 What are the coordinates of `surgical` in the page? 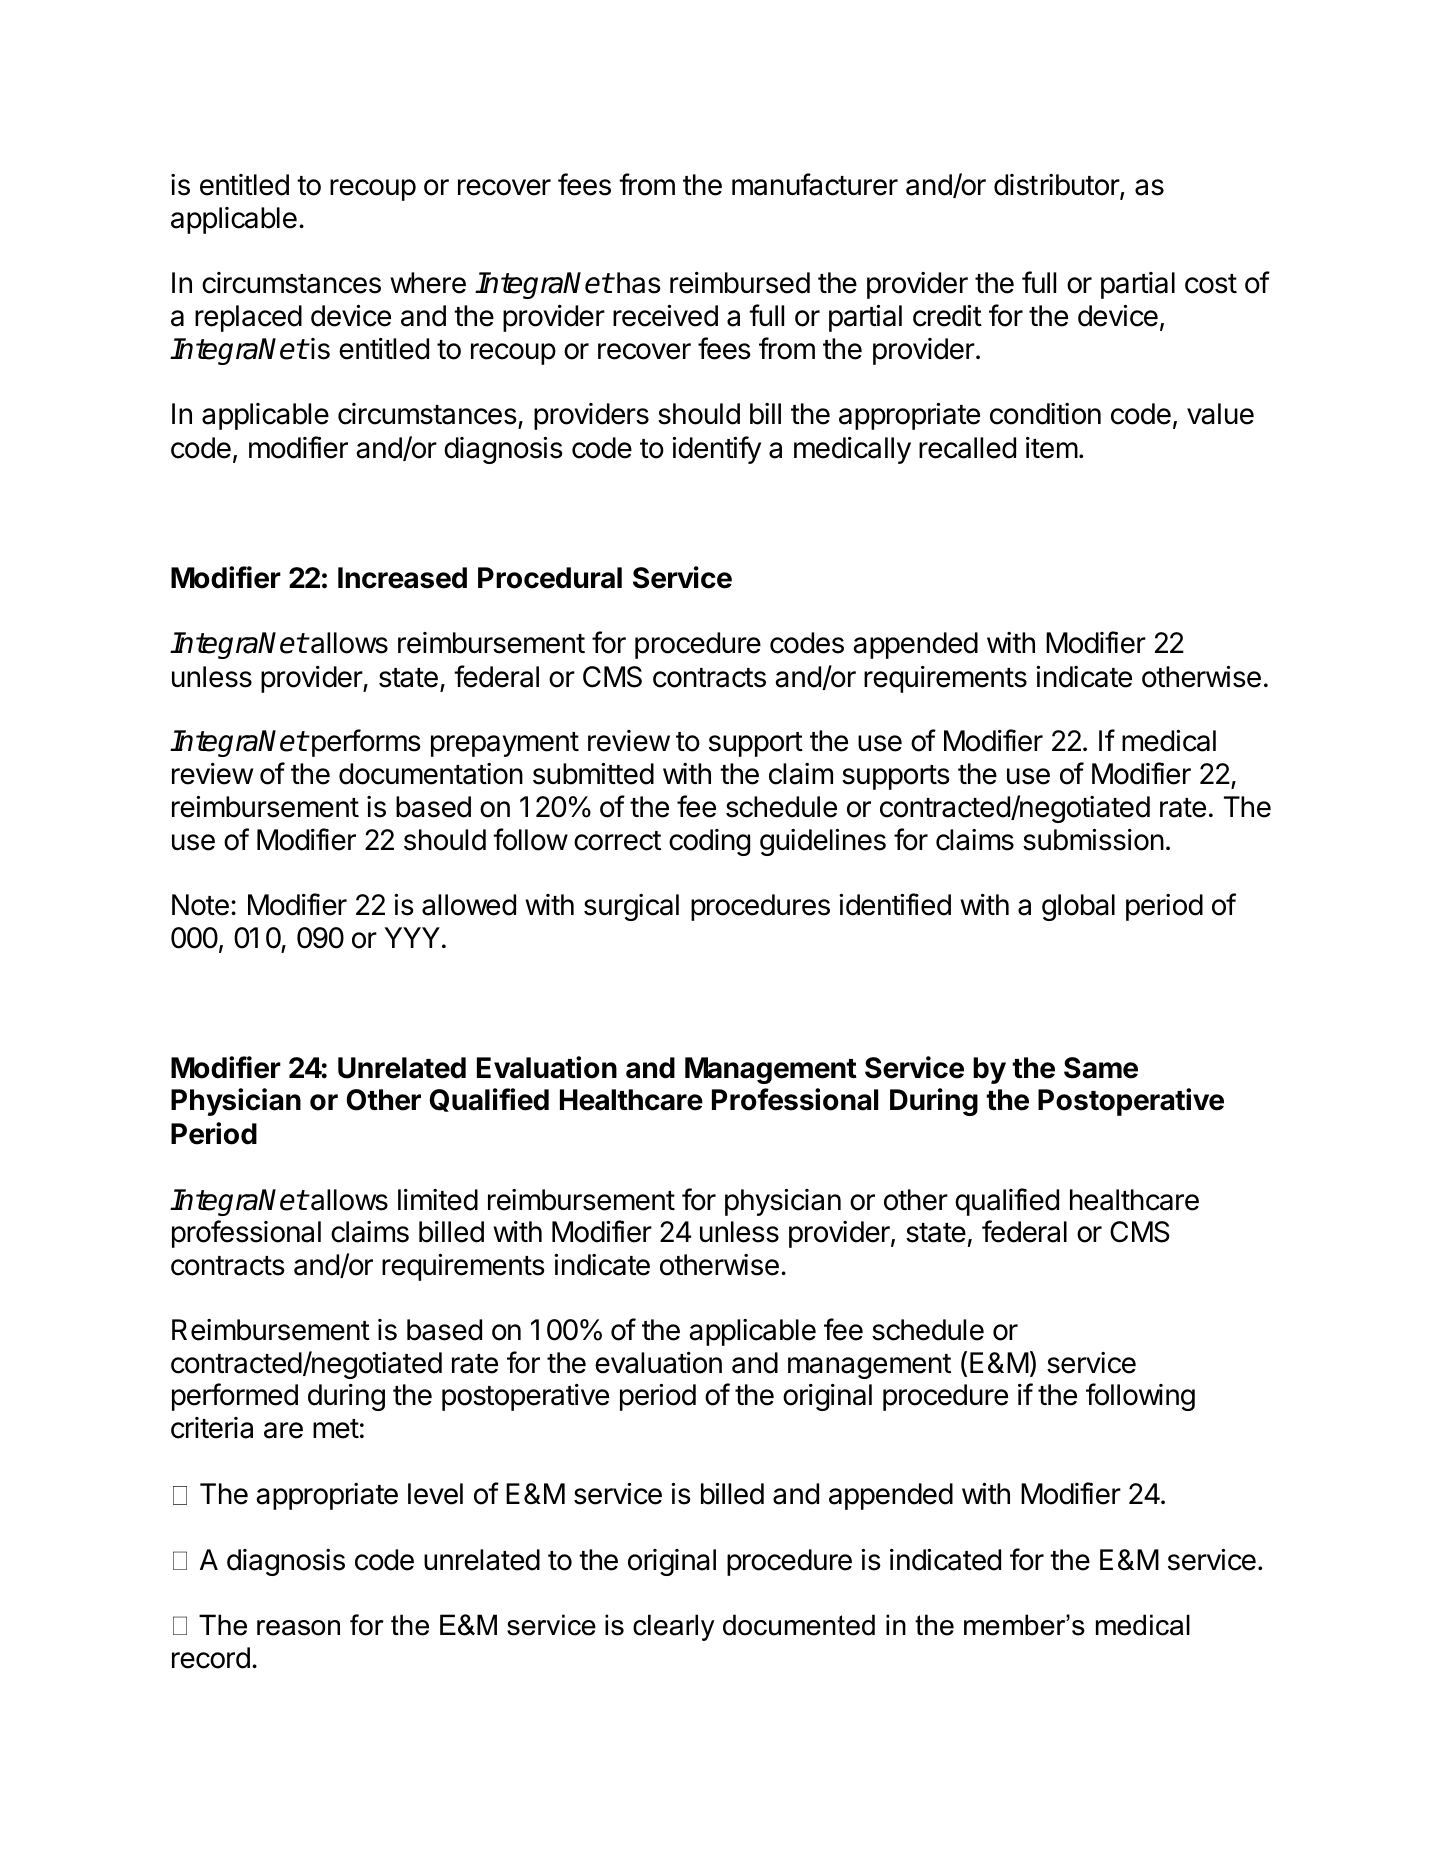 It's located at (631, 907).
